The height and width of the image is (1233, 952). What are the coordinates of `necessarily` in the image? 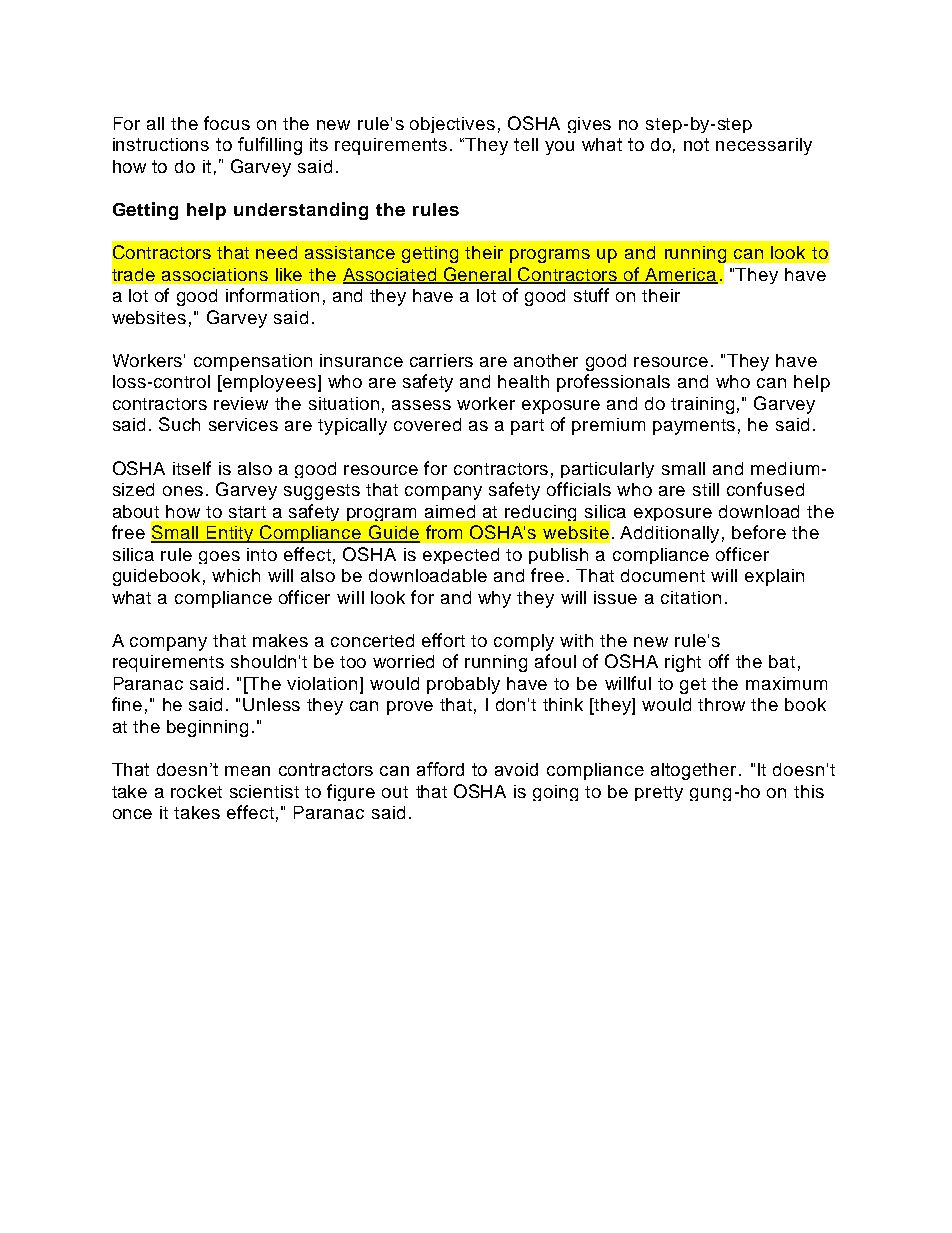 It's located at (764, 146).
